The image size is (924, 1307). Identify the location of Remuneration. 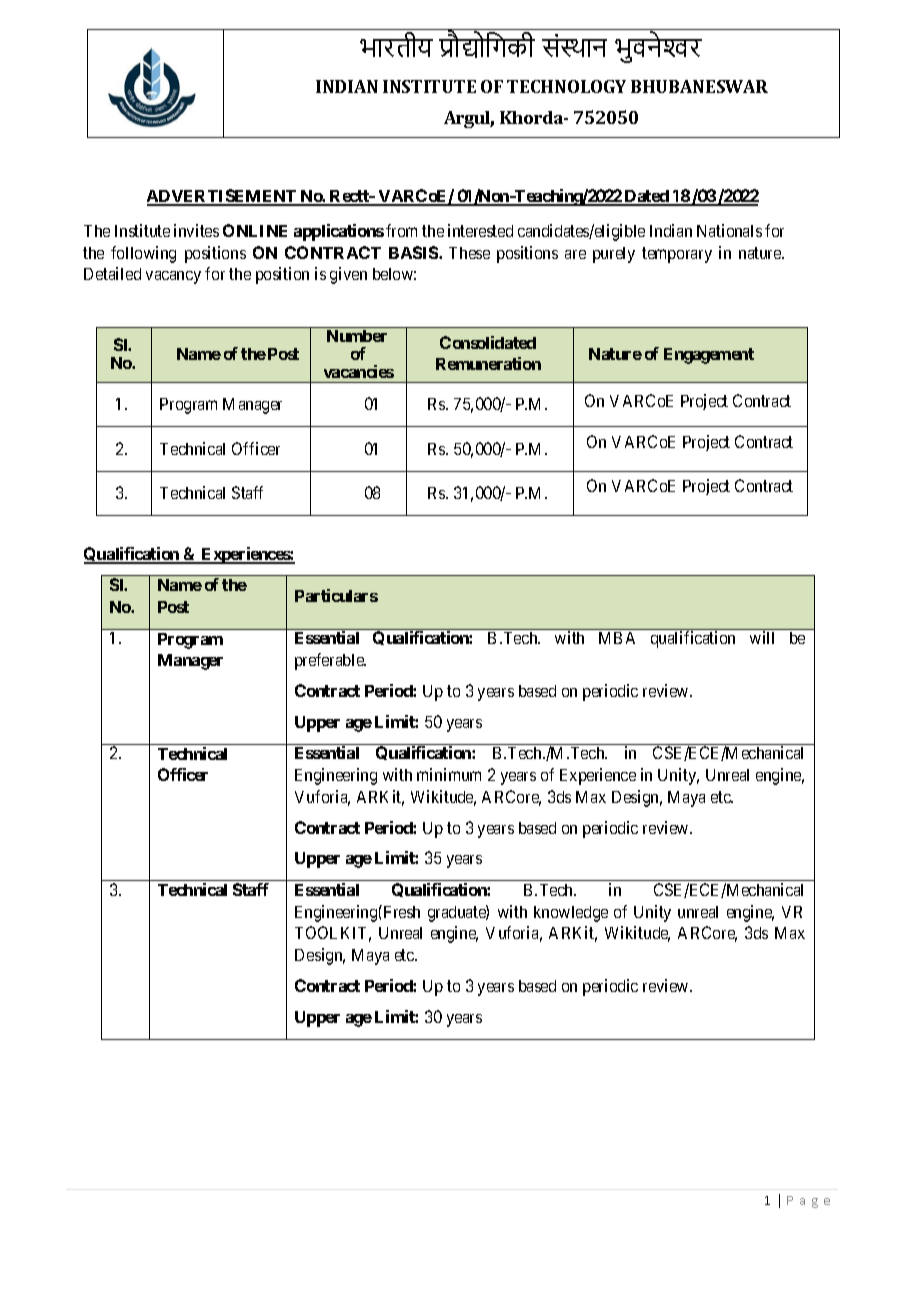
(488, 363).
